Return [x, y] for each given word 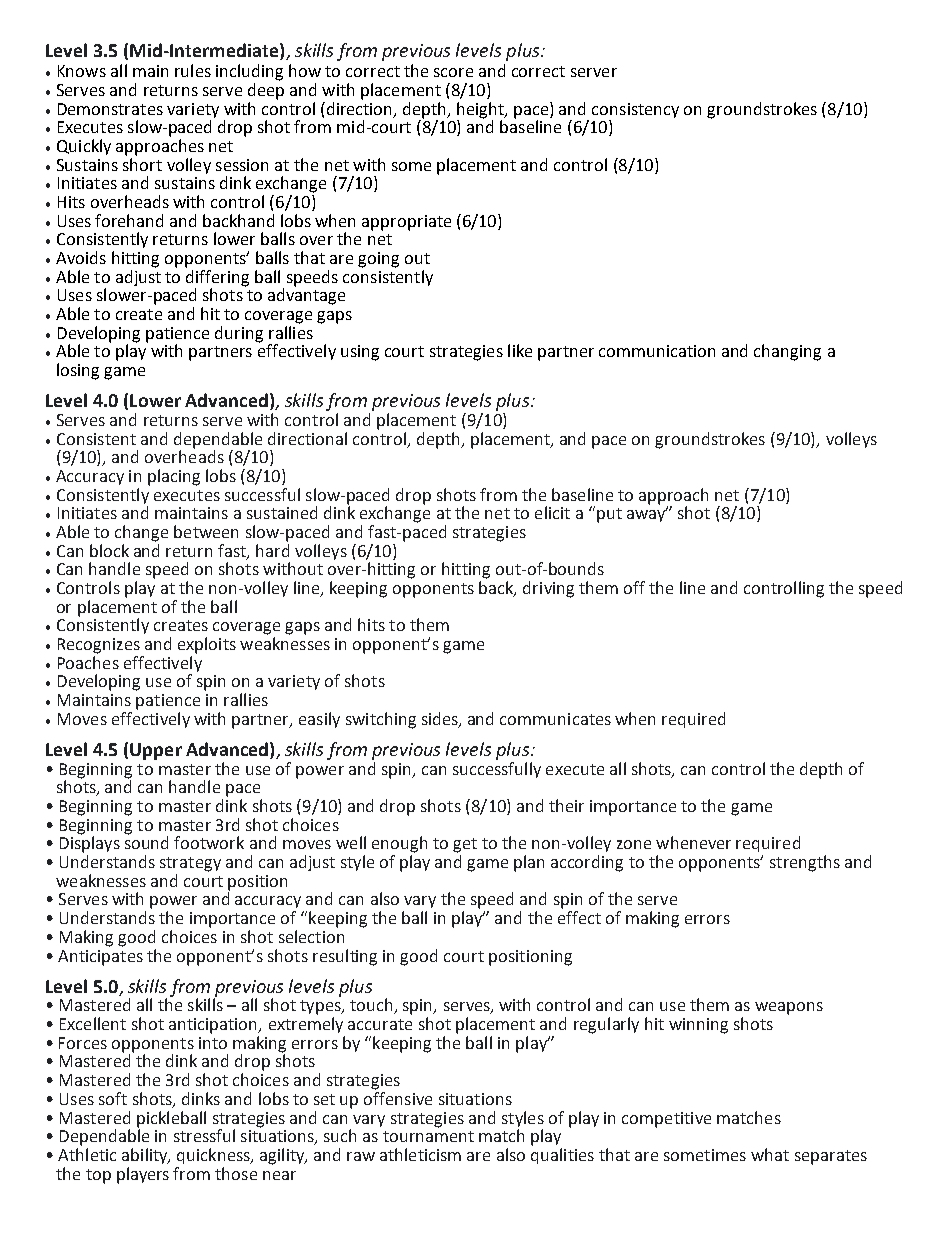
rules [193, 70]
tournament [428, 1136]
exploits [207, 645]
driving [548, 589]
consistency [635, 110]
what [770, 1154]
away [647, 515]
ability [146, 1156]
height [482, 110]
